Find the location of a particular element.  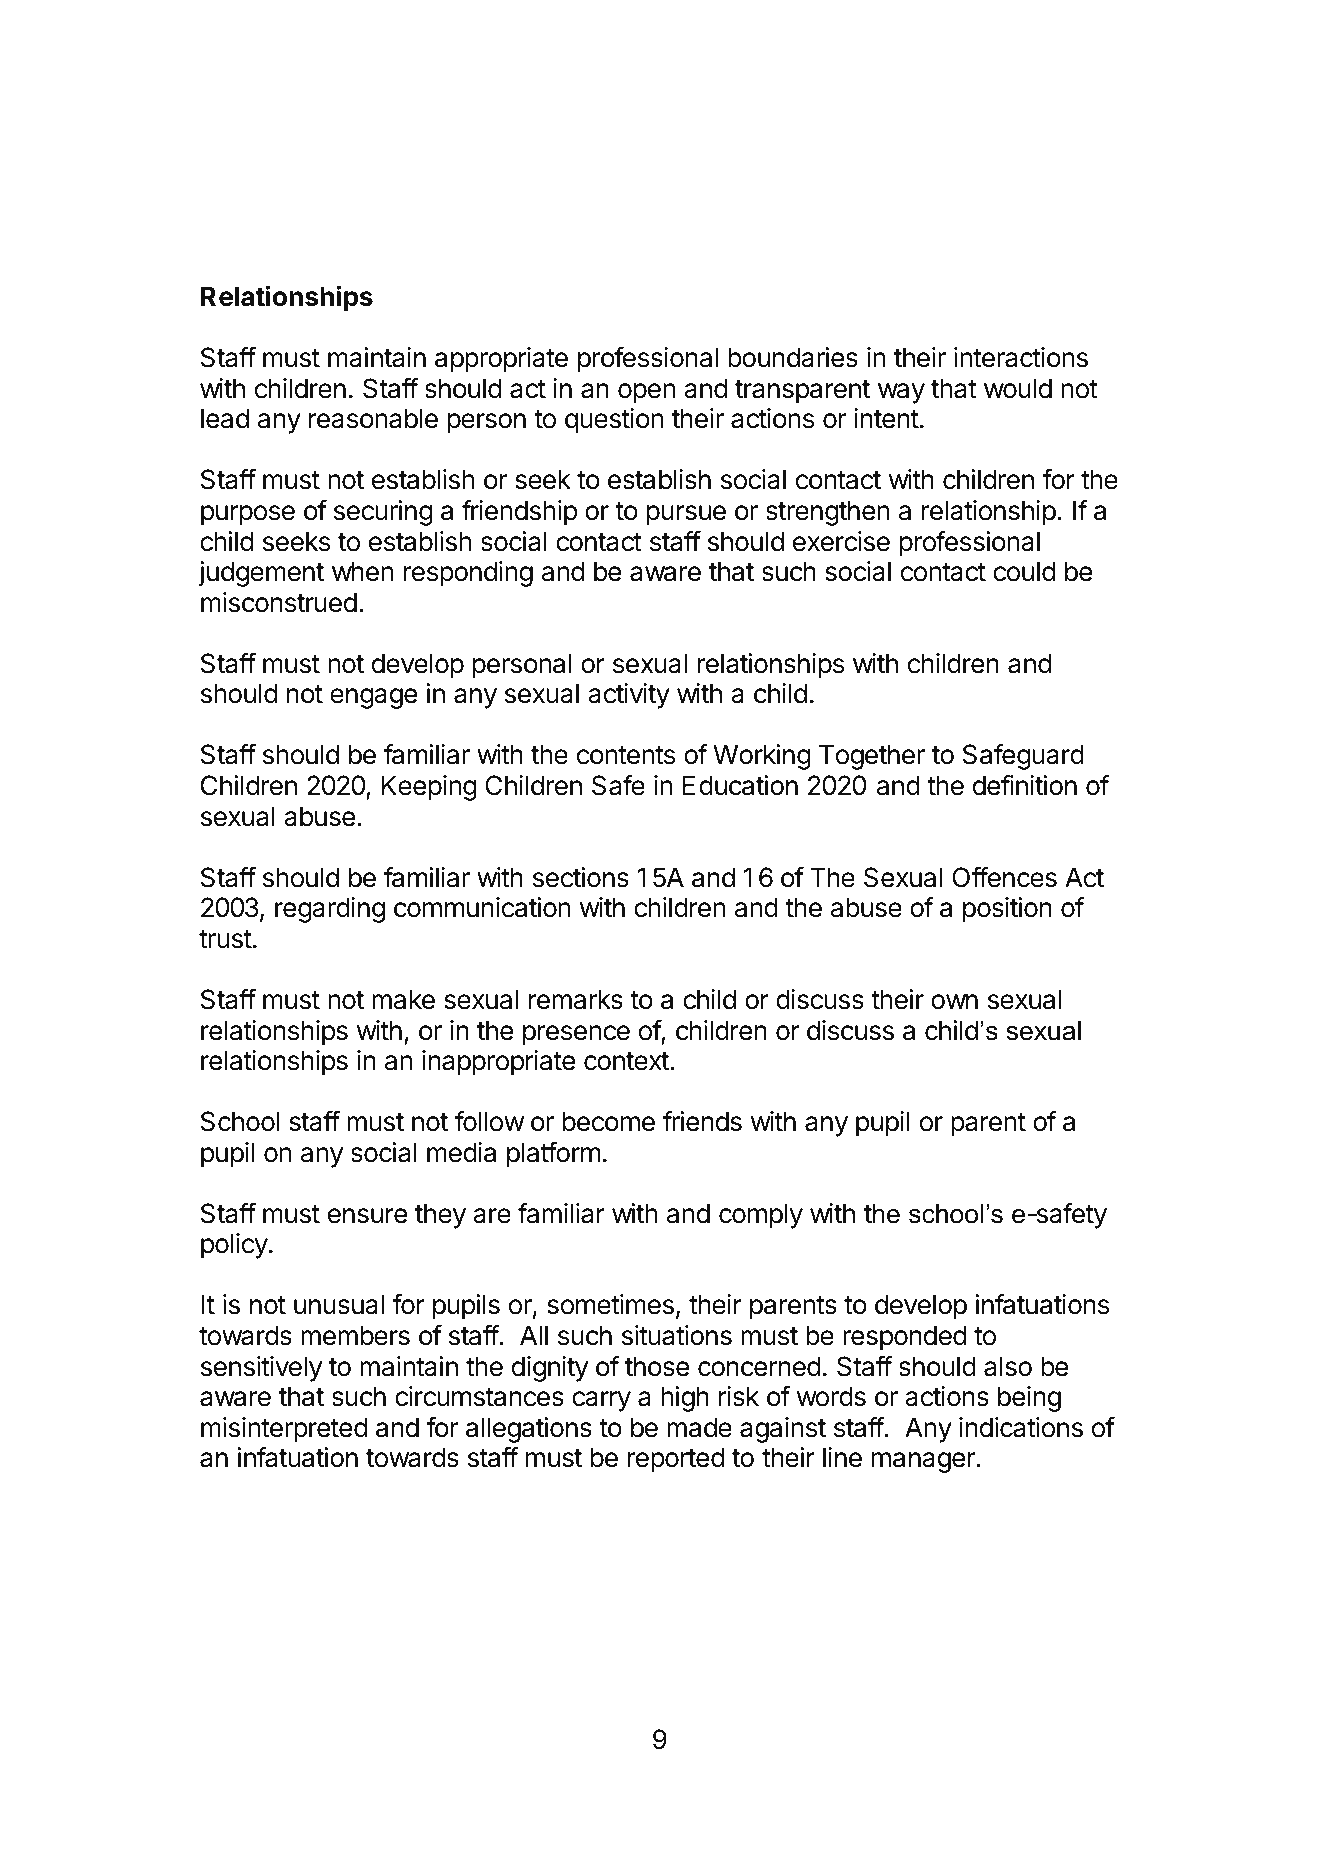

make is located at coordinates (403, 999).
